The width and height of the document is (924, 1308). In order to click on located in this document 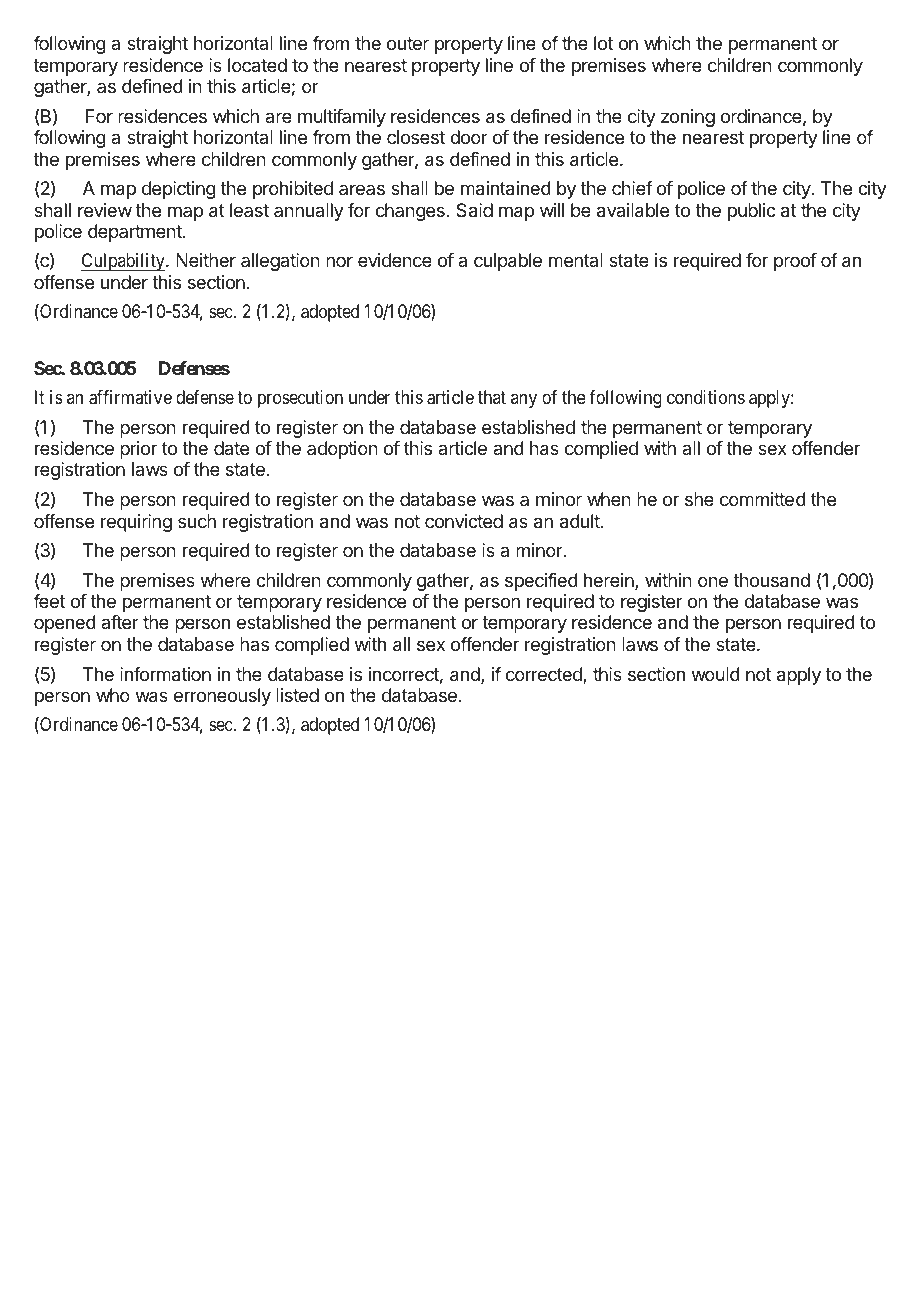, I will do `click(257, 65)`.
